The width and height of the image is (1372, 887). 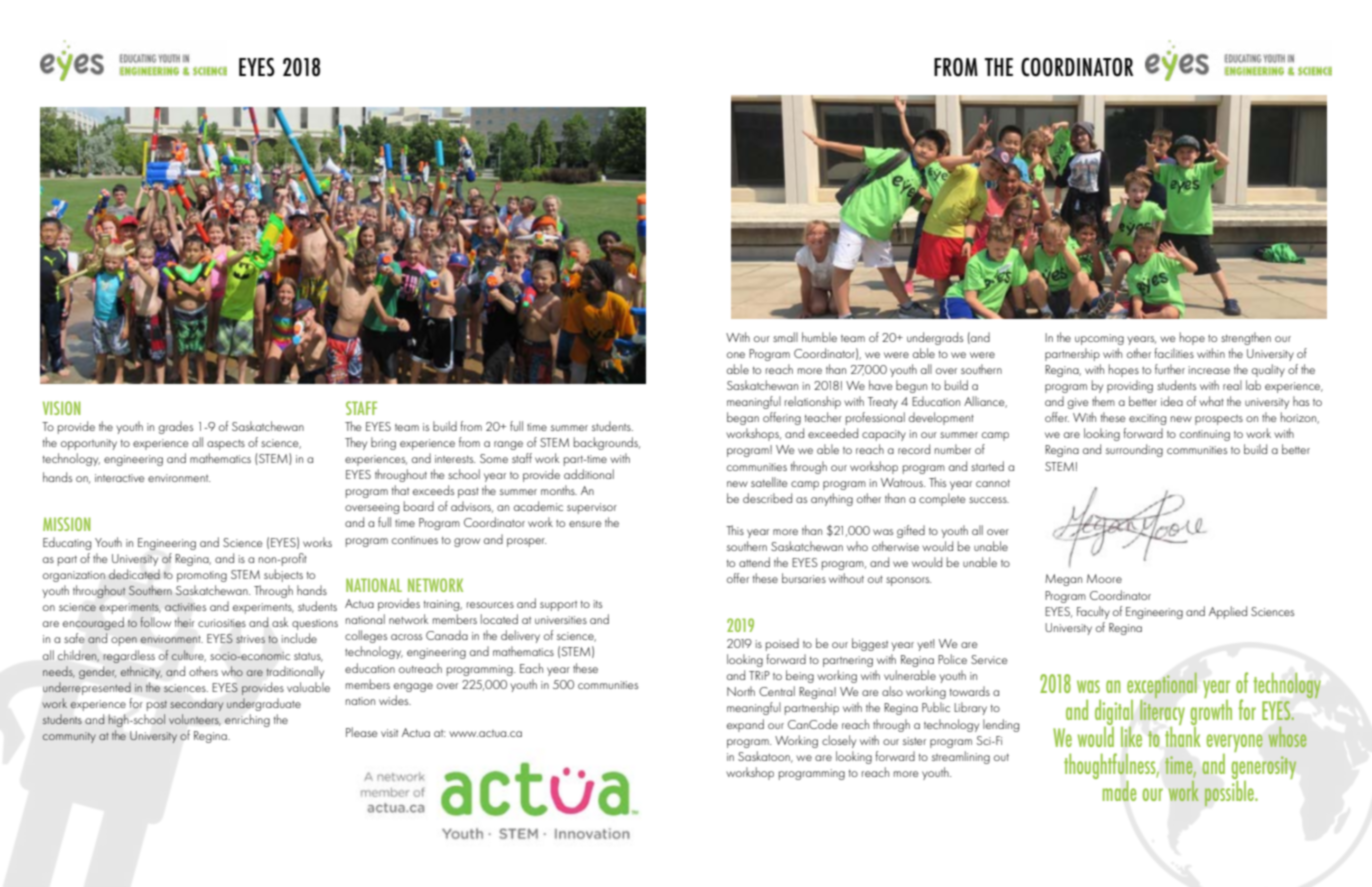 What do you see at coordinates (767, 498) in the image?
I see `described` at bounding box center [767, 498].
